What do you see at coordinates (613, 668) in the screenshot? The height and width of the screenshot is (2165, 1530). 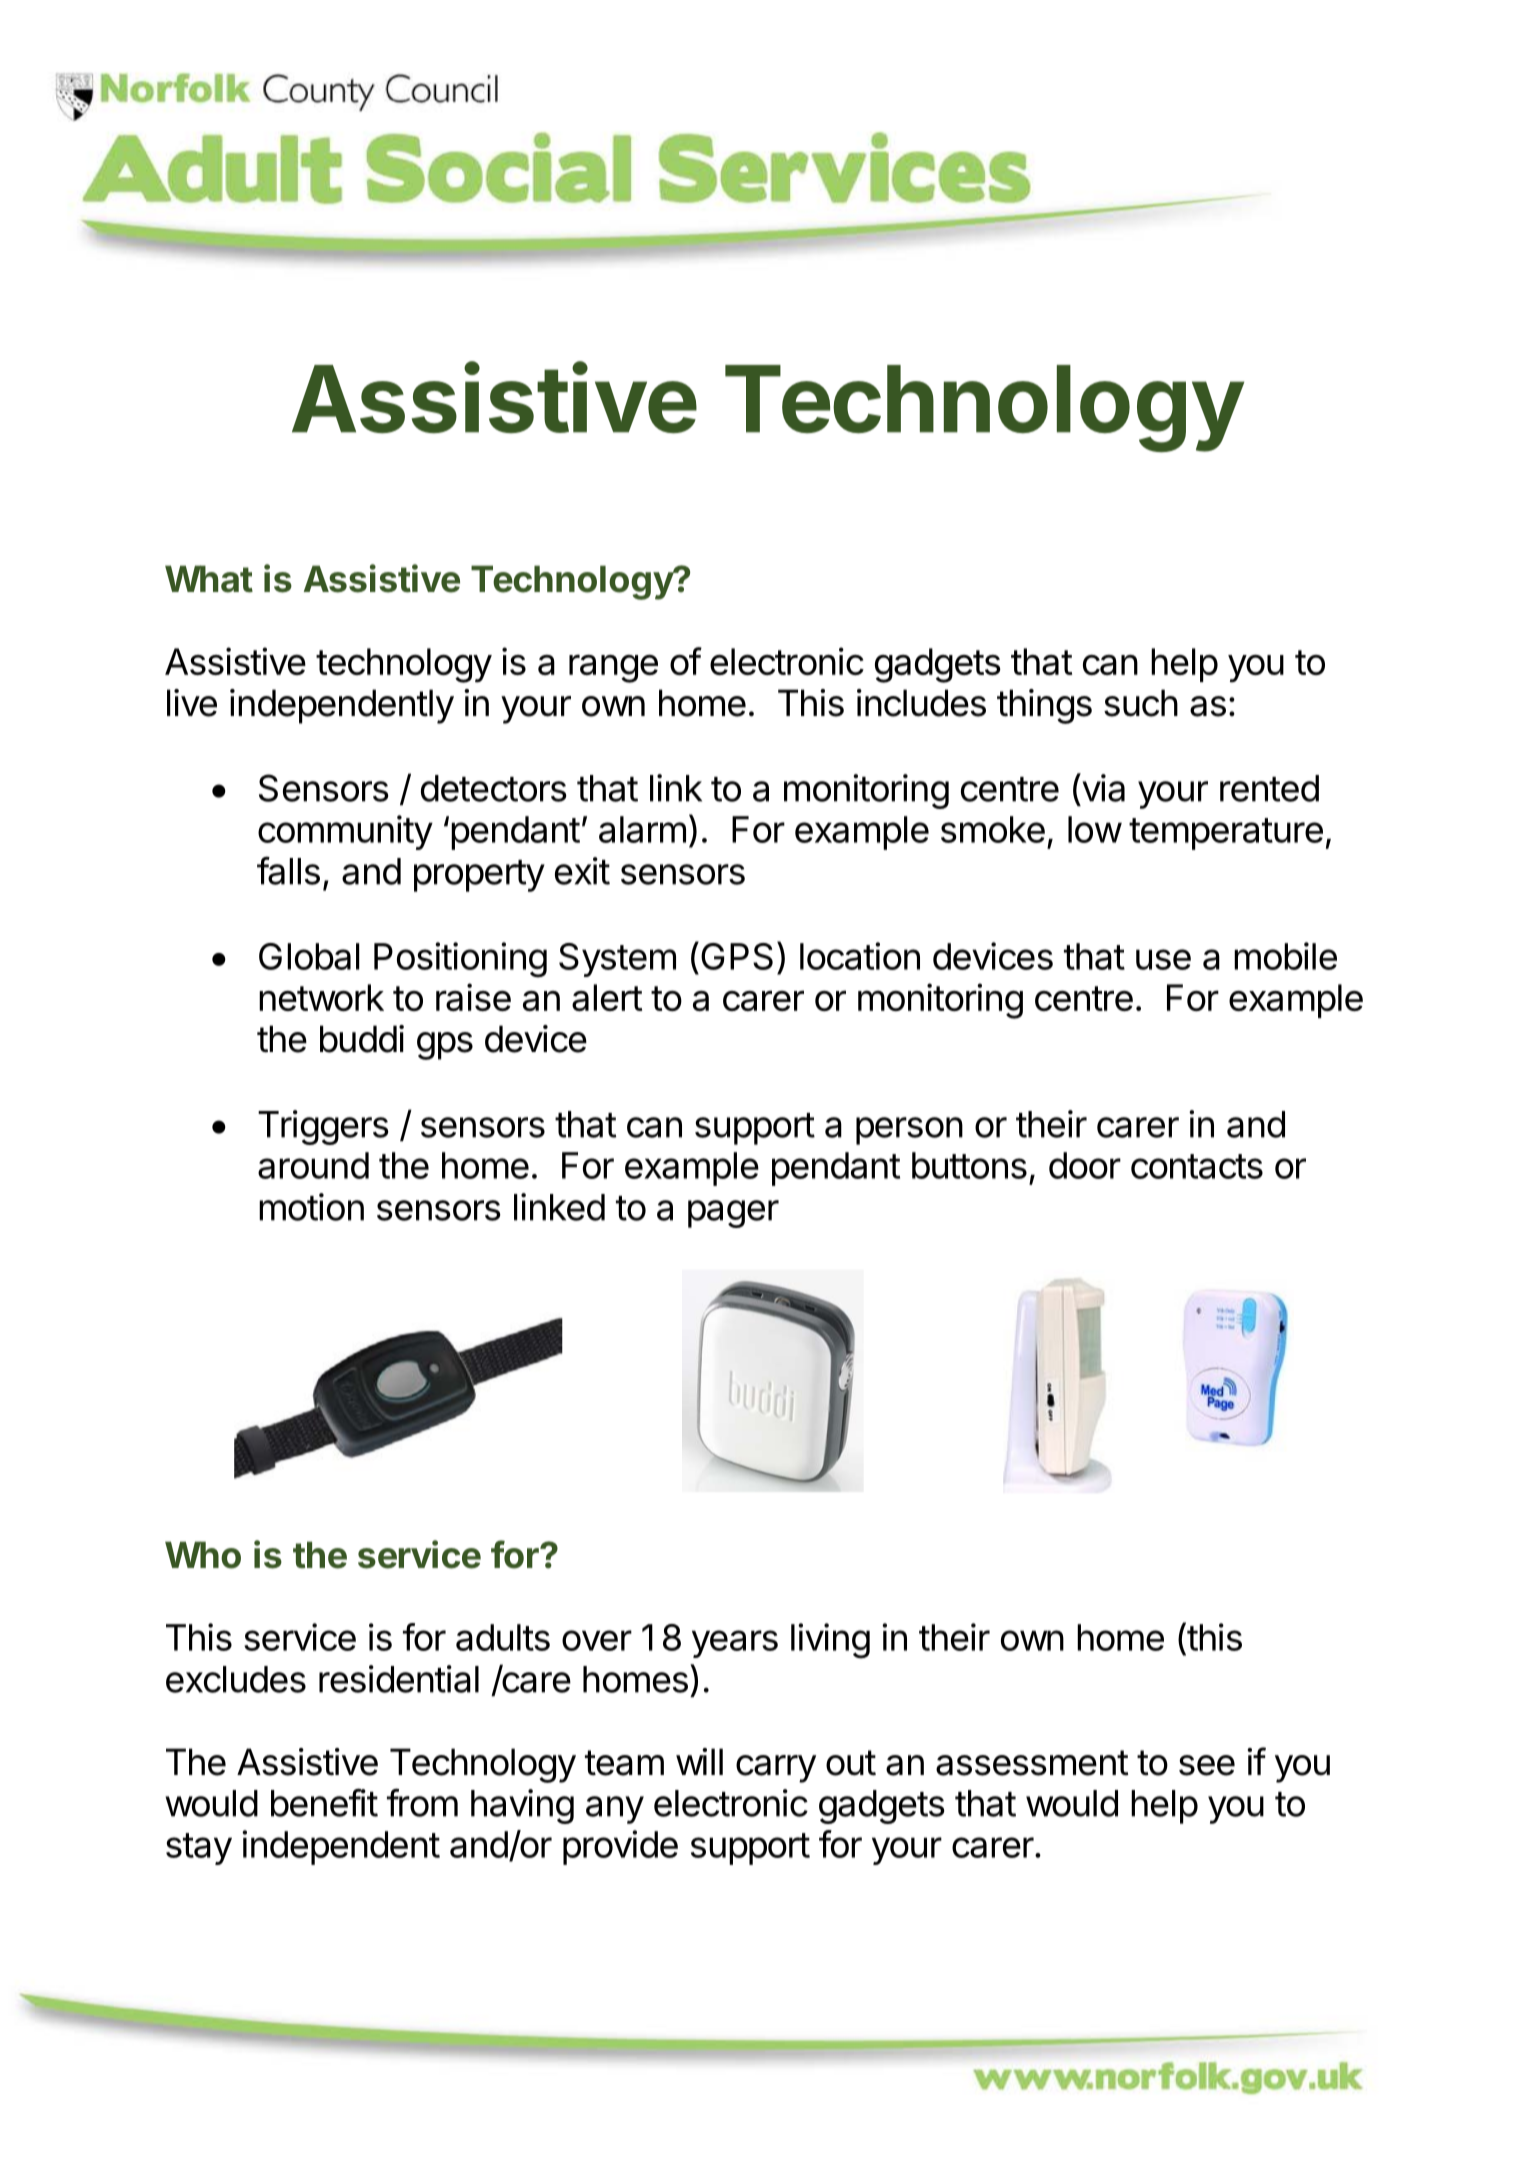 I see `range` at bounding box center [613, 668].
